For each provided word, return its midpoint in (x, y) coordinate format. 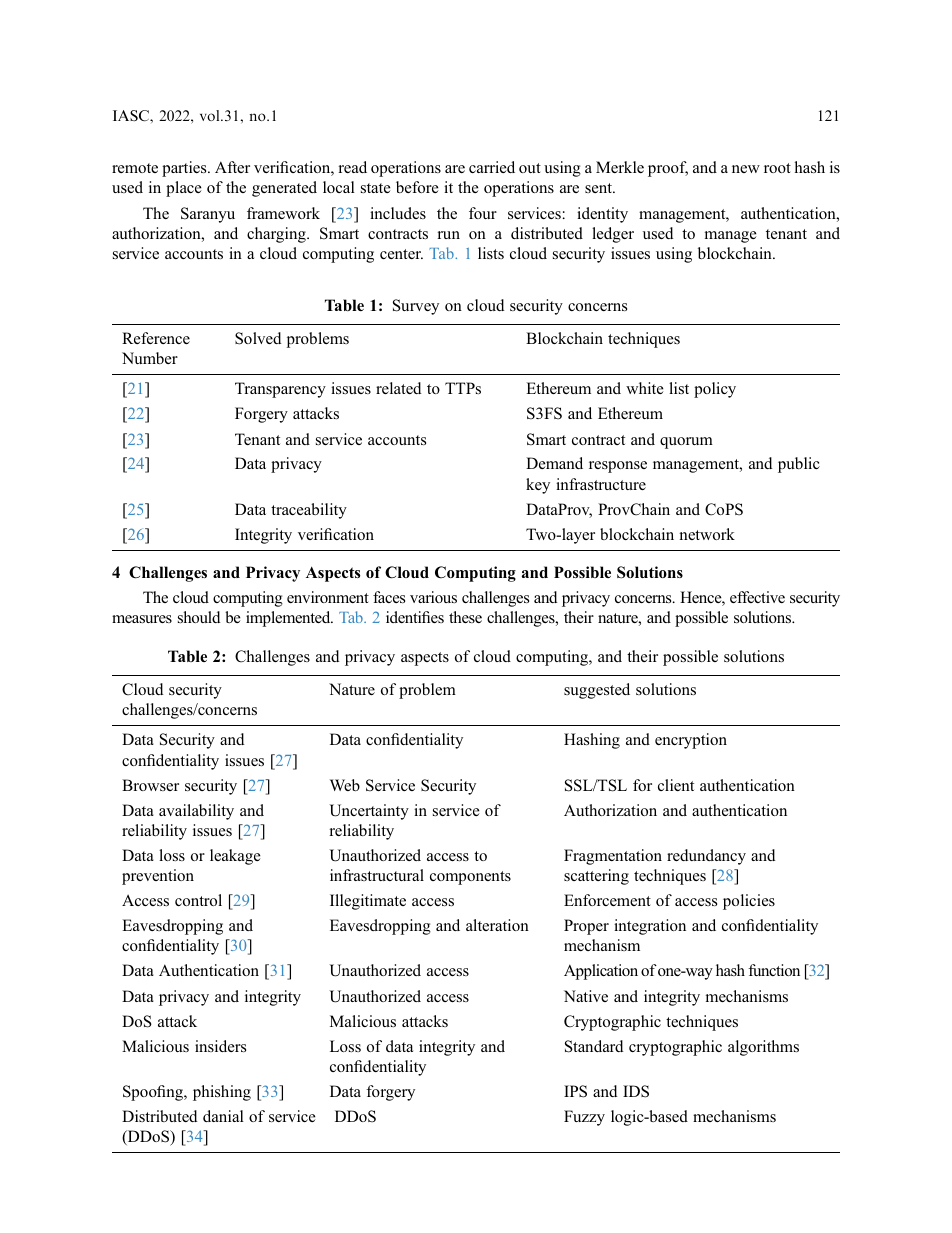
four (483, 213)
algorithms (763, 1048)
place (184, 189)
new (746, 169)
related (398, 388)
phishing (222, 1093)
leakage (235, 857)
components (470, 878)
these (465, 617)
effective (757, 597)
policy (715, 390)
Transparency (280, 390)
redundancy (706, 857)
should (199, 617)
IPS (575, 1091)
